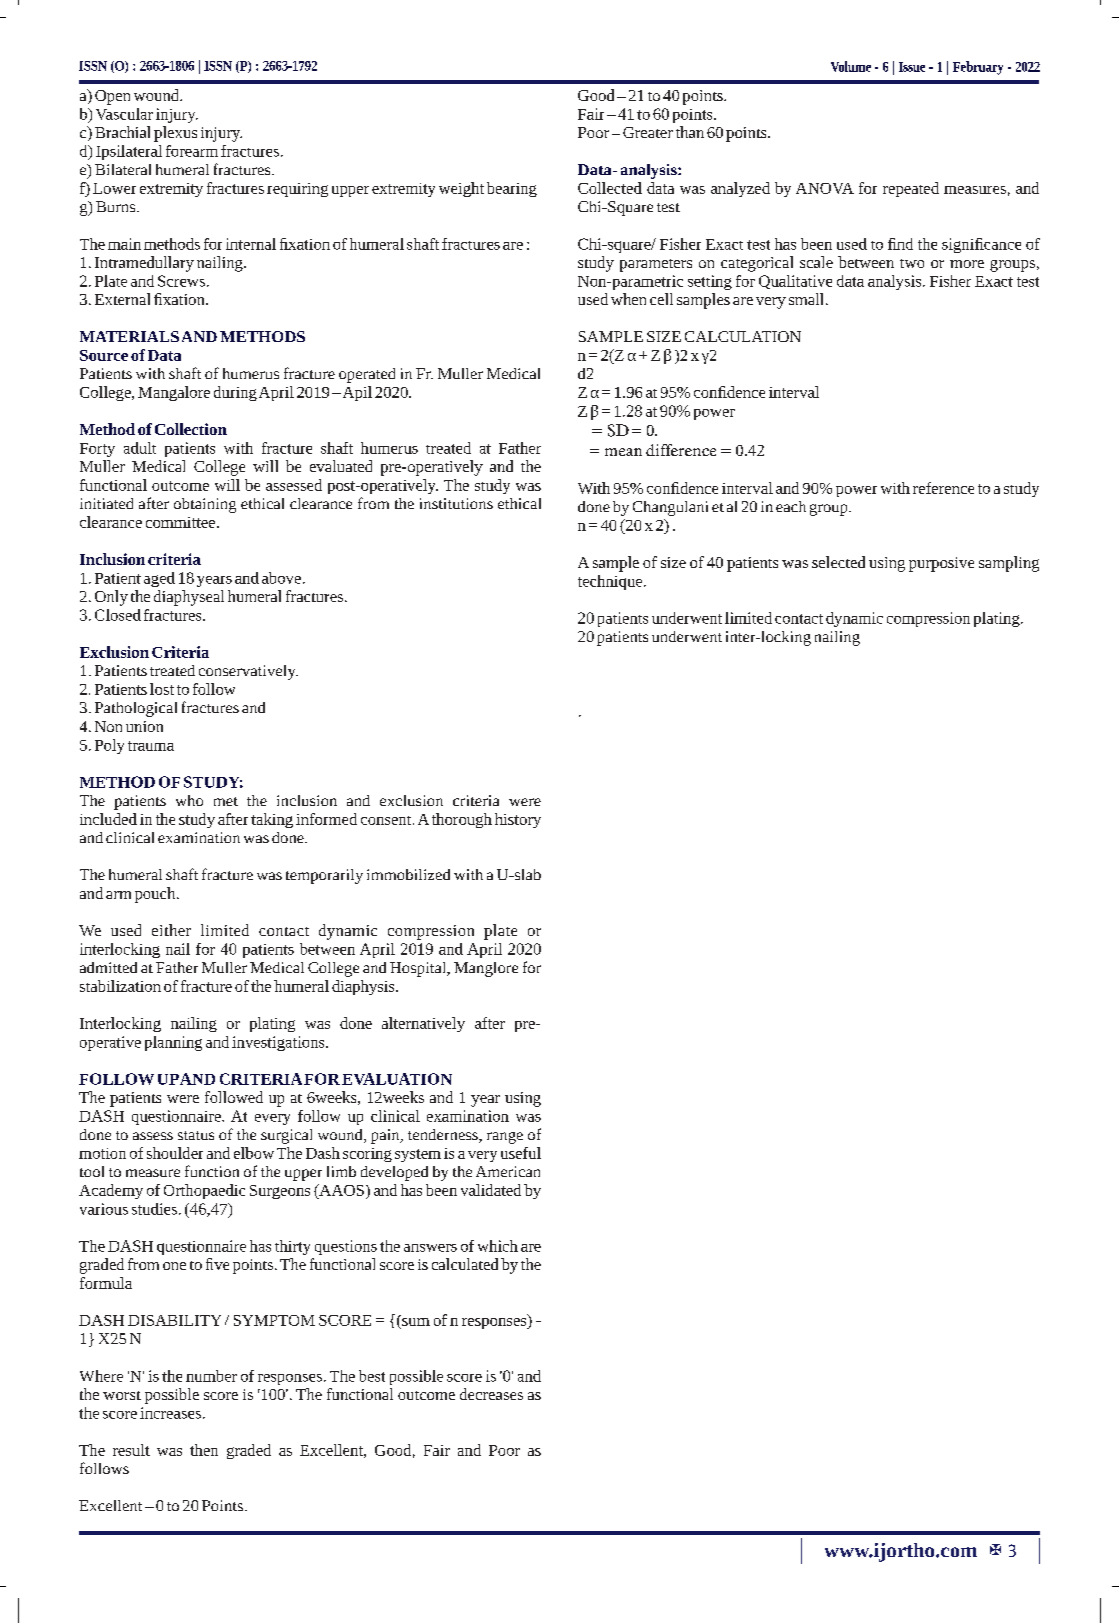 The width and height of the document is (1119, 1623). Describe the element at coordinates (170, 1413) in the document. I see `increases` at that location.
